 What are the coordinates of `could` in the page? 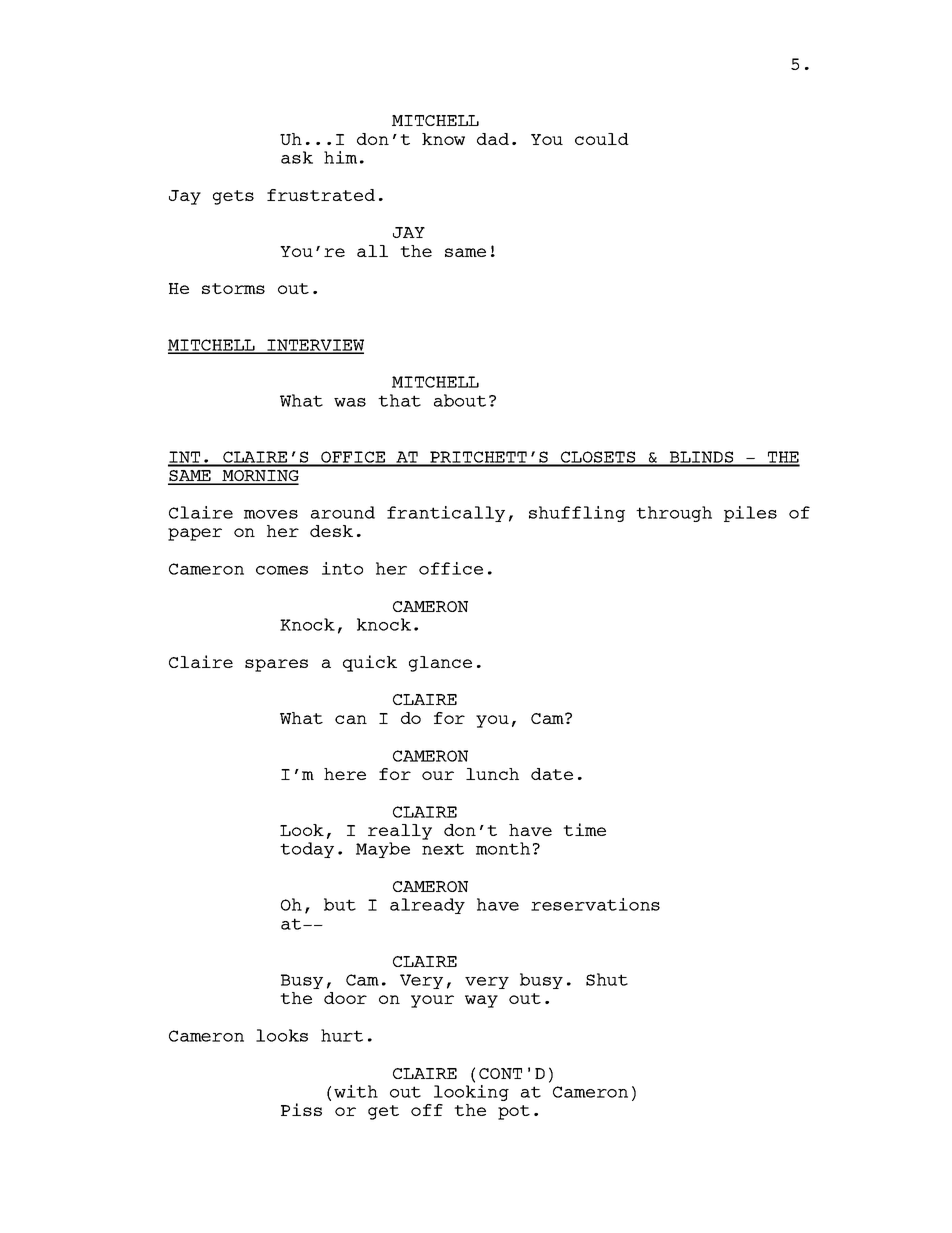 It's located at (602, 139).
